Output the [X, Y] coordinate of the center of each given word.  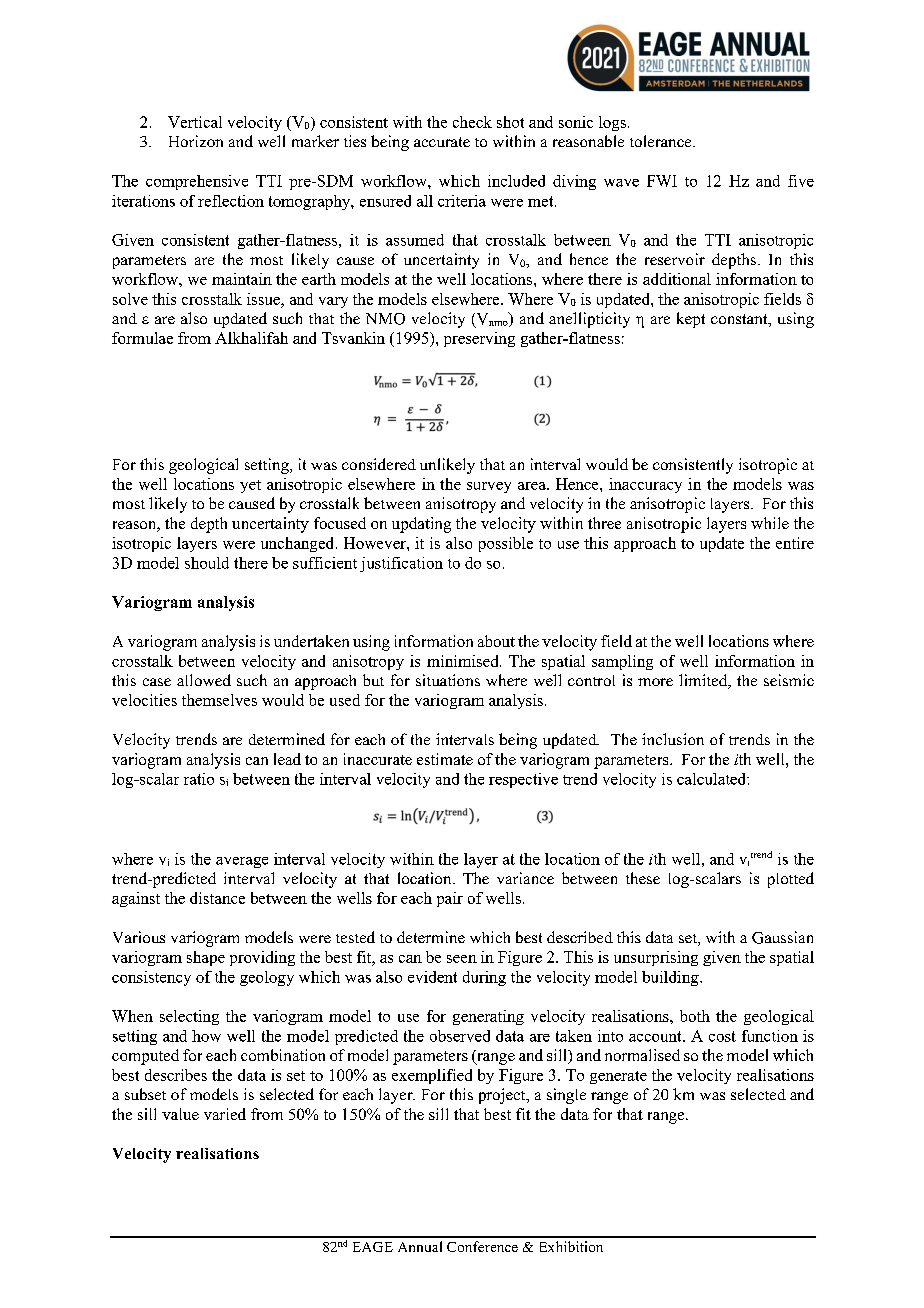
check [472, 122]
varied [225, 1114]
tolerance [662, 141]
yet [250, 486]
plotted [791, 880]
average [242, 862]
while [770, 523]
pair [450, 899]
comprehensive [197, 182]
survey [489, 487]
